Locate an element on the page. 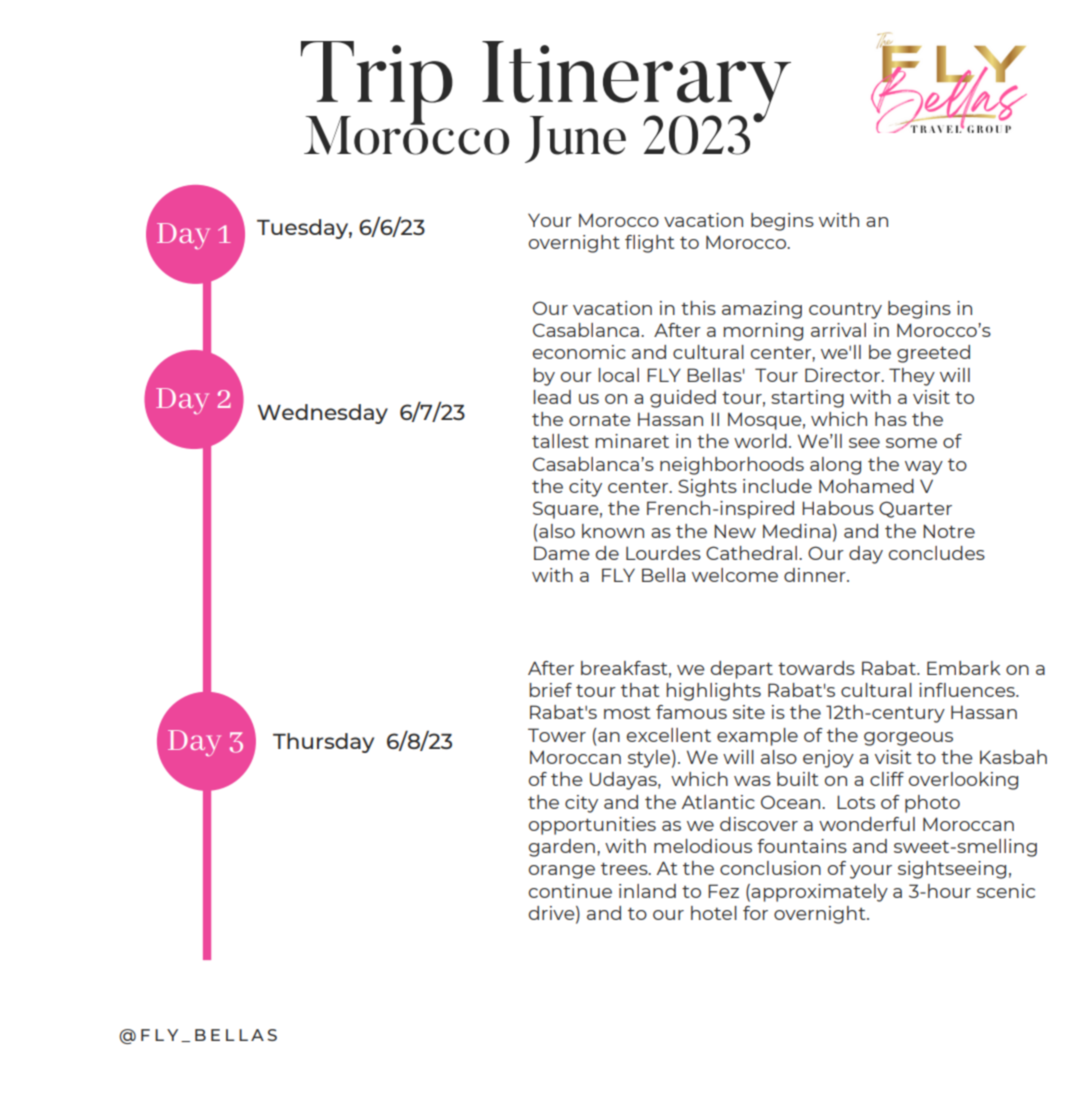 This document has width=1092, height=1093. greeted is located at coordinates (933, 354).
